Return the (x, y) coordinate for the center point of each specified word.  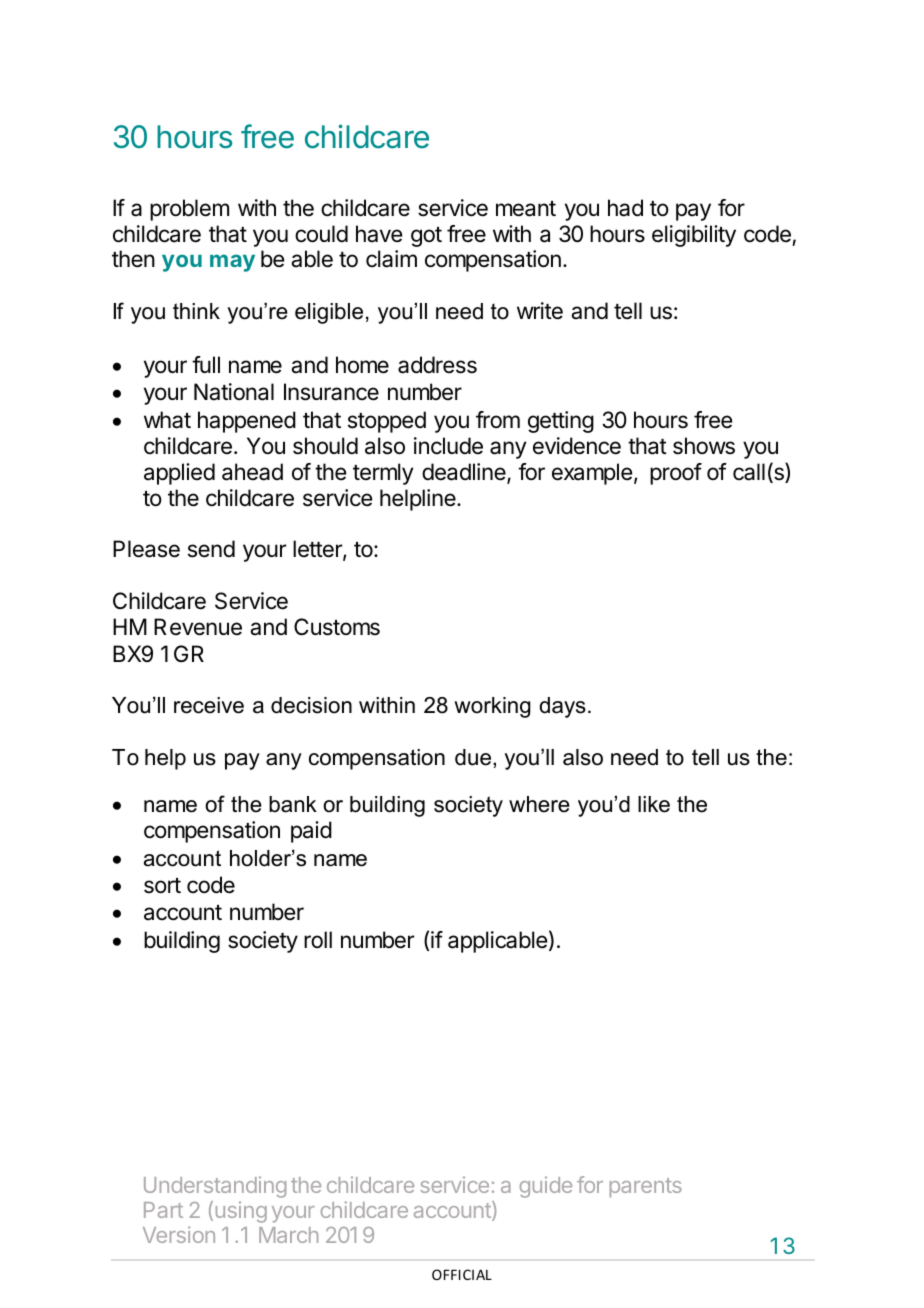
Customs (337, 627)
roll (318, 940)
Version (179, 1234)
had (625, 208)
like (654, 804)
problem (189, 210)
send (211, 549)
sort (162, 886)
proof (676, 474)
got (426, 237)
